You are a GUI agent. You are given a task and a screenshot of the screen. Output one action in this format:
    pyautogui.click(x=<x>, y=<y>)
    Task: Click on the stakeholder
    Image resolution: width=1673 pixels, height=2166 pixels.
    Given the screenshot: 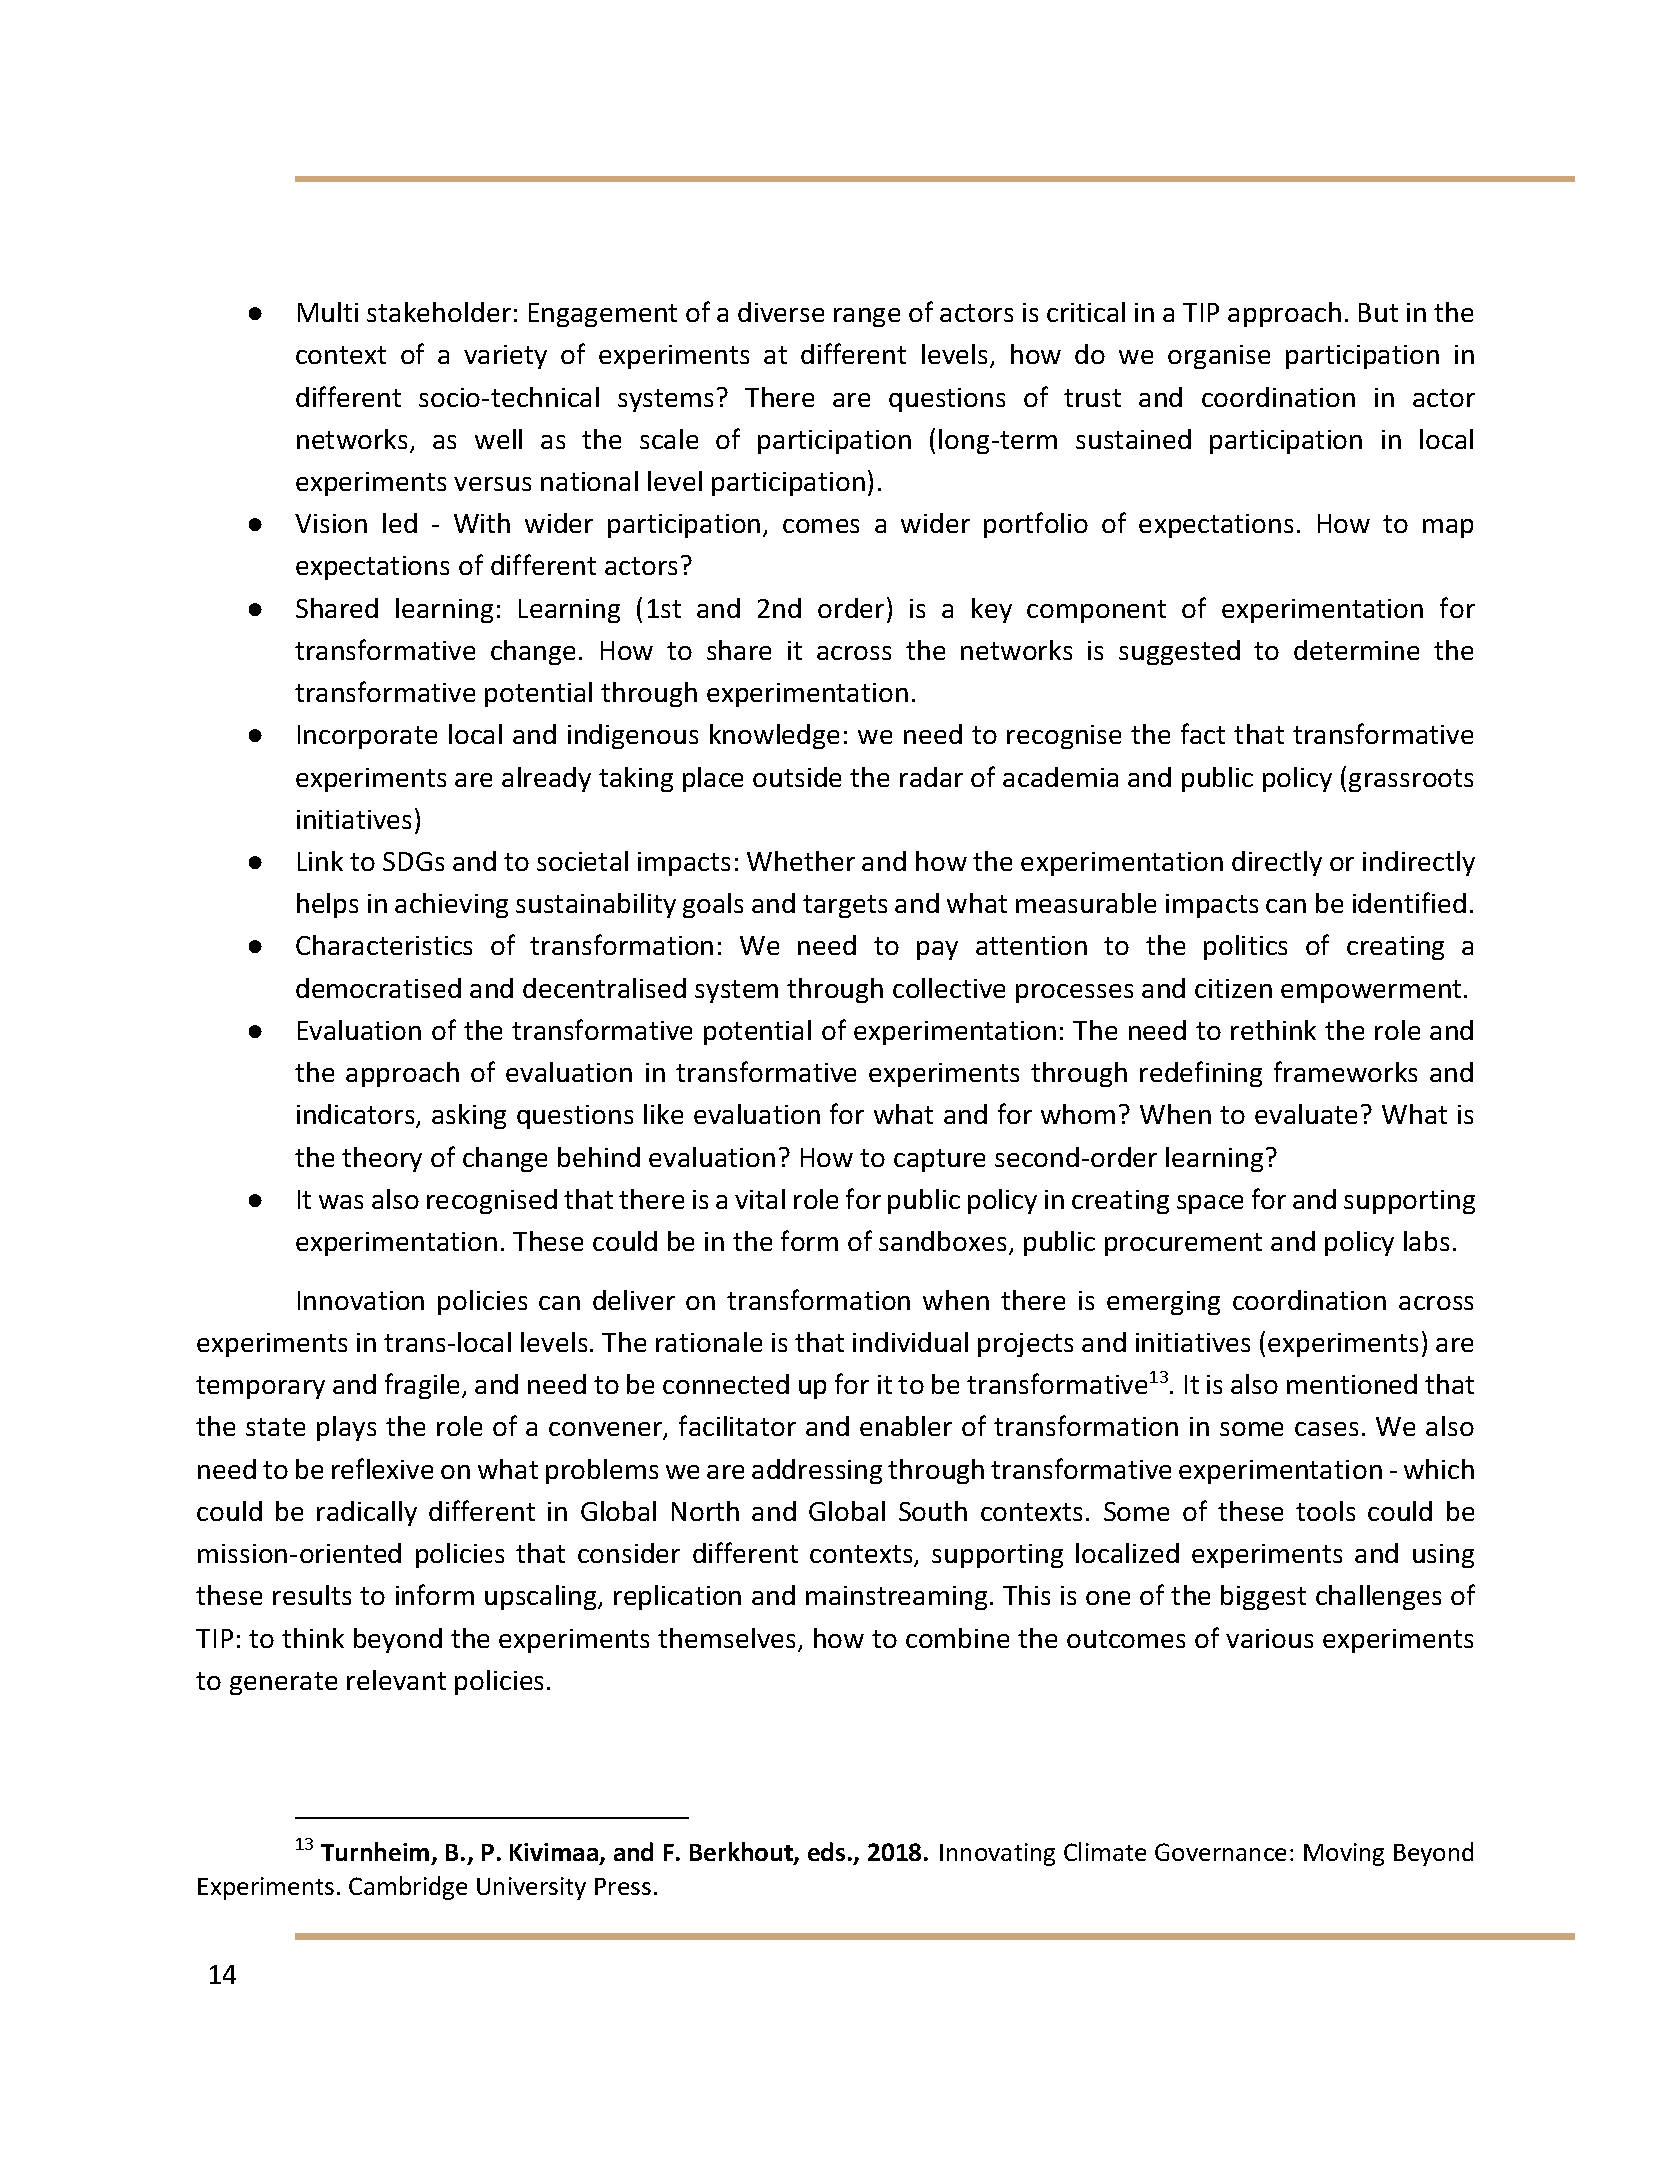 What is the action you would take?
    pyautogui.click(x=439, y=312)
